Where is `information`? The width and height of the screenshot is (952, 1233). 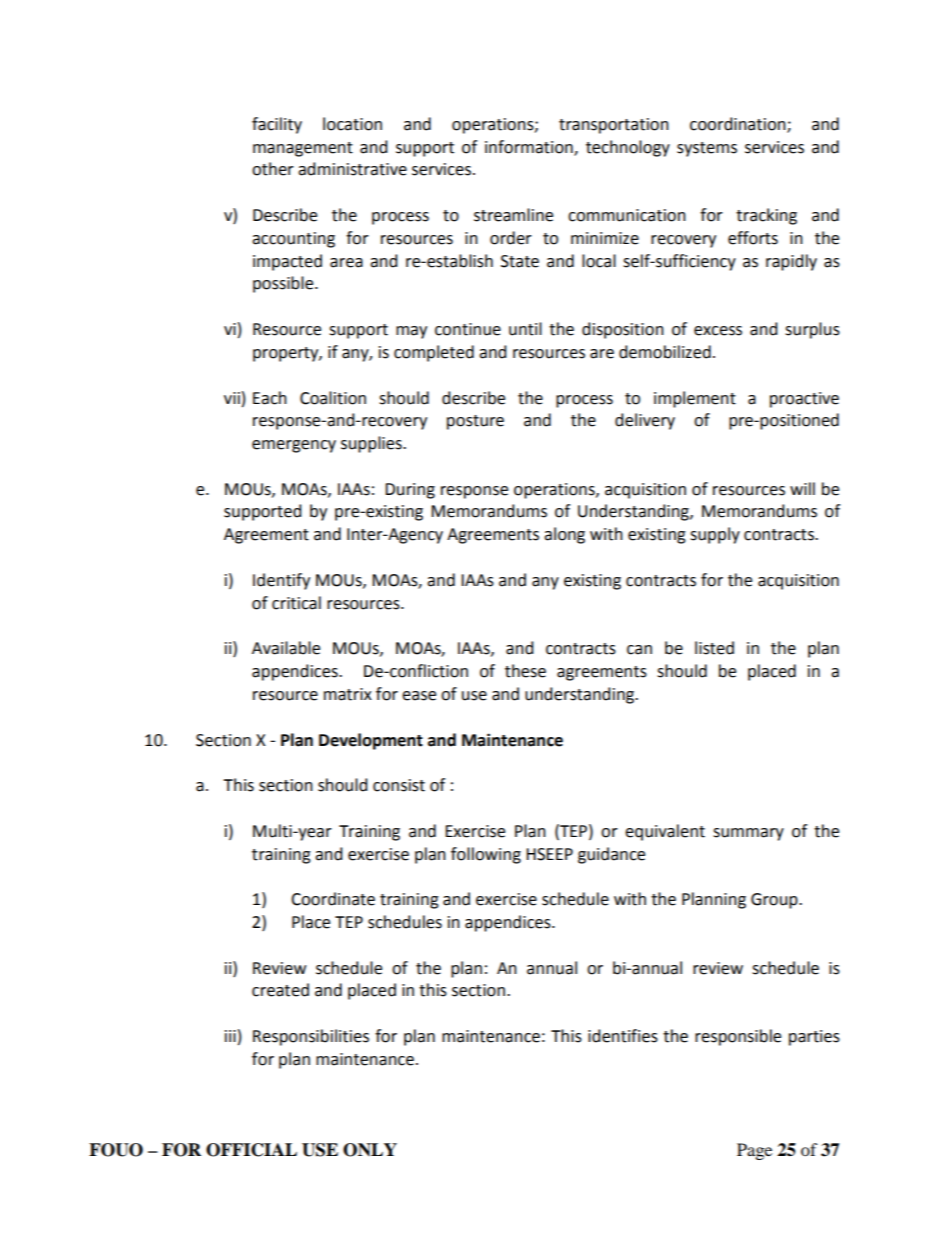 information is located at coordinates (530, 147).
